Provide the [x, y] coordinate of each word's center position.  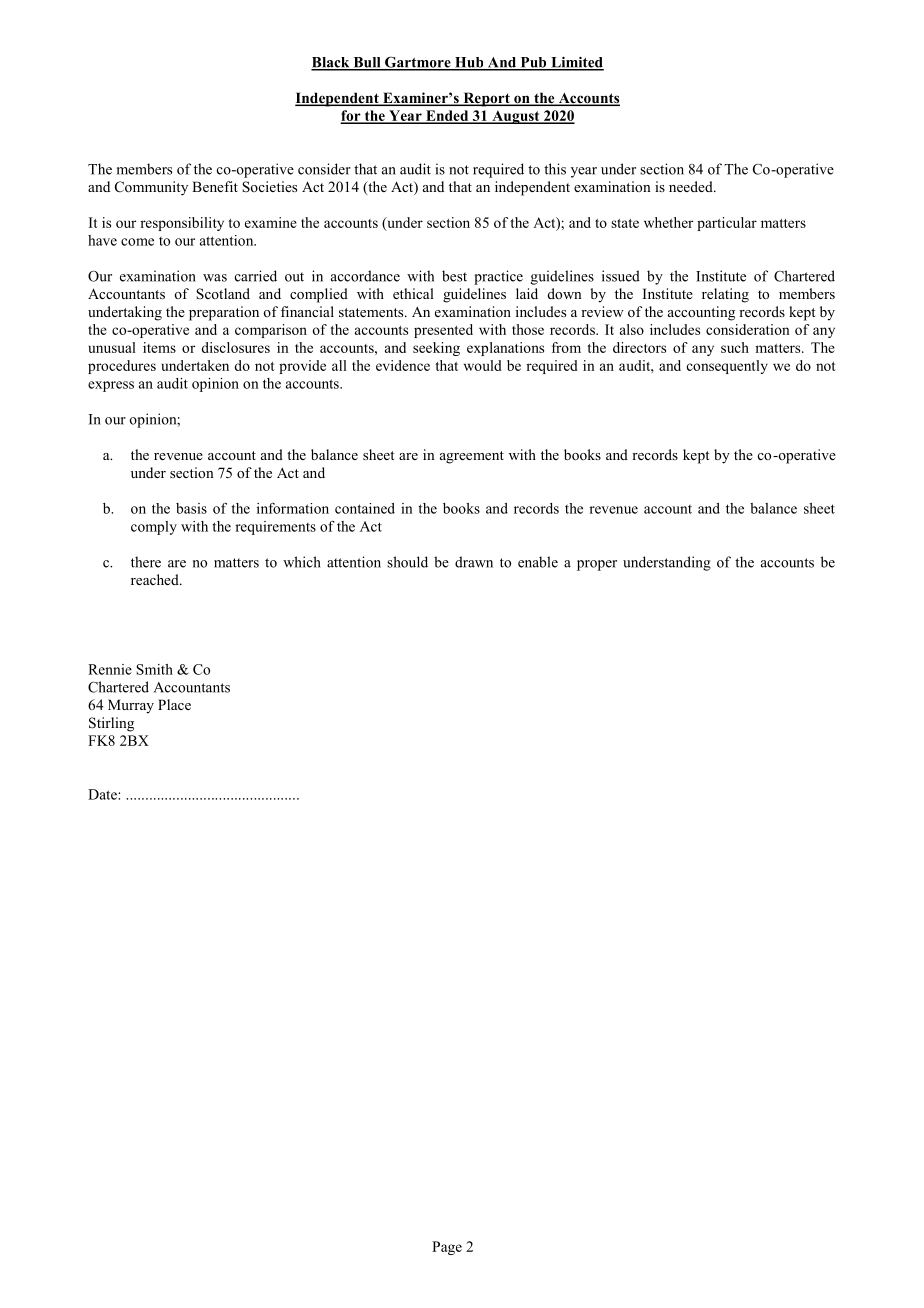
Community [151, 188]
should [407, 562]
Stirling [111, 724]
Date [103, 794]
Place [174, 704]
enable [538, 562]
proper [597, 565]
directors [639, 347]
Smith [154, 669]
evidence [403, 365]
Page [447, 1248]
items [159, 347]
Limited [576, 63]
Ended [447, 116]
